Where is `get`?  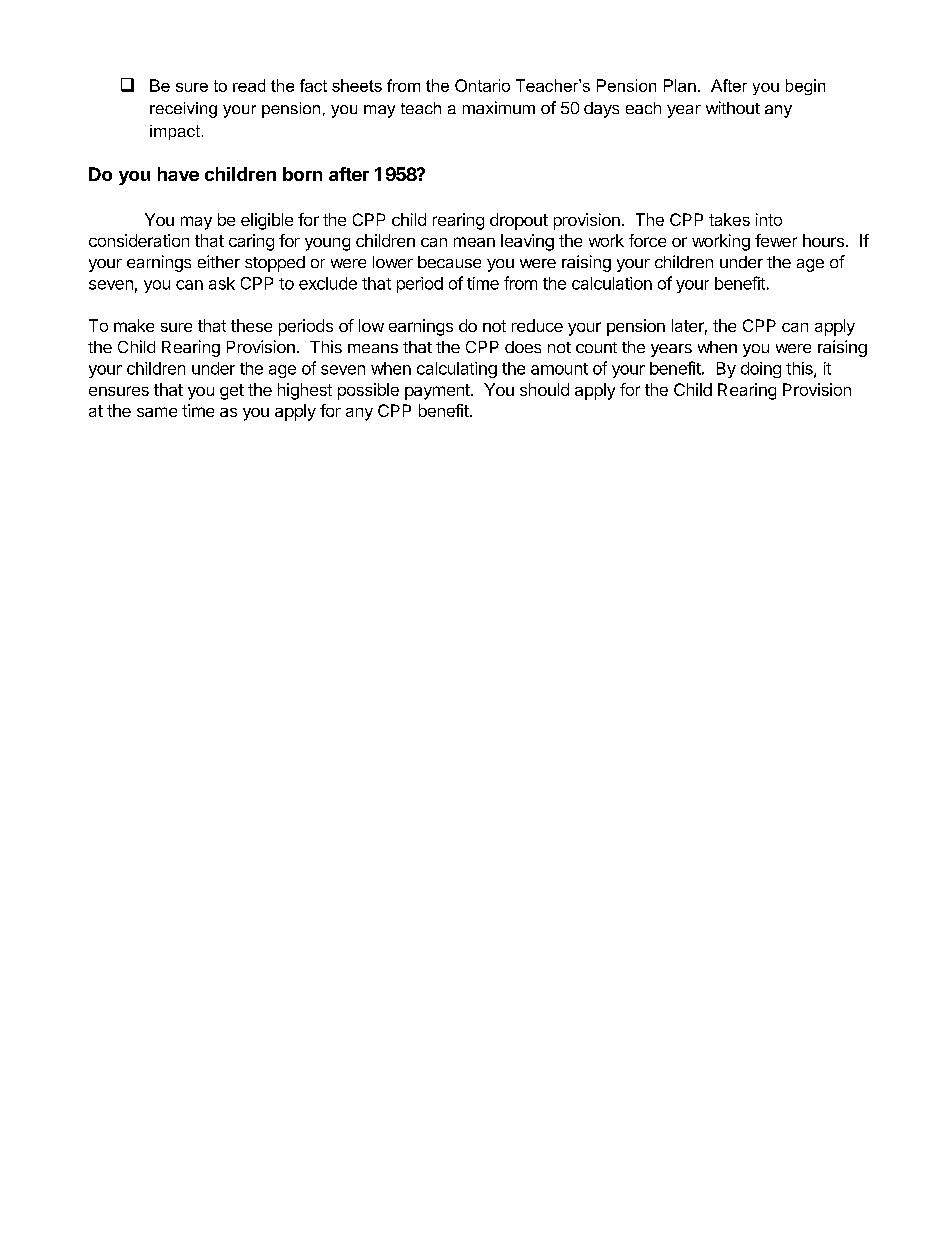 get is located at coordinates (232, 392).
